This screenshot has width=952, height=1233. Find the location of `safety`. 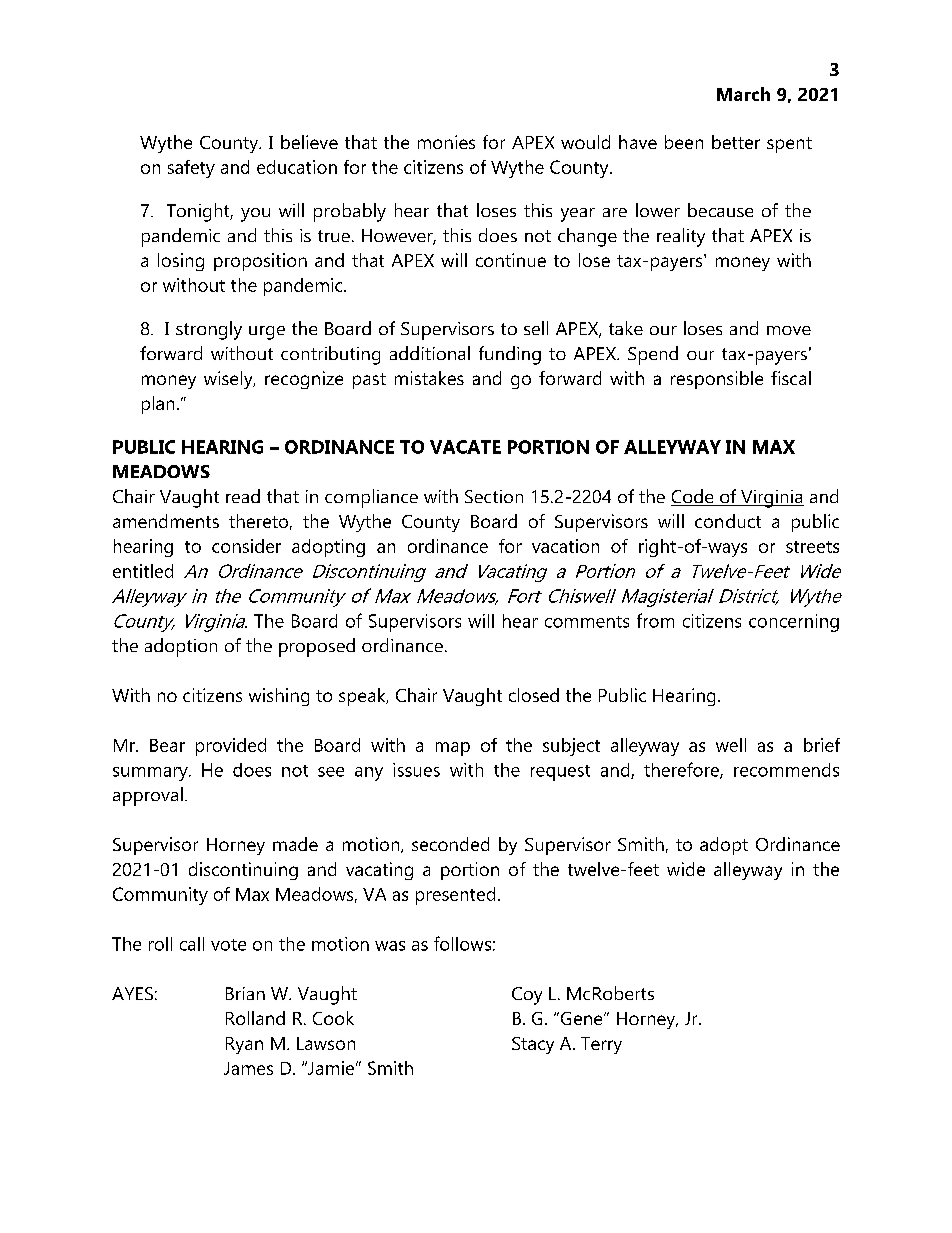

safety is located at coordinates (191, 169).
